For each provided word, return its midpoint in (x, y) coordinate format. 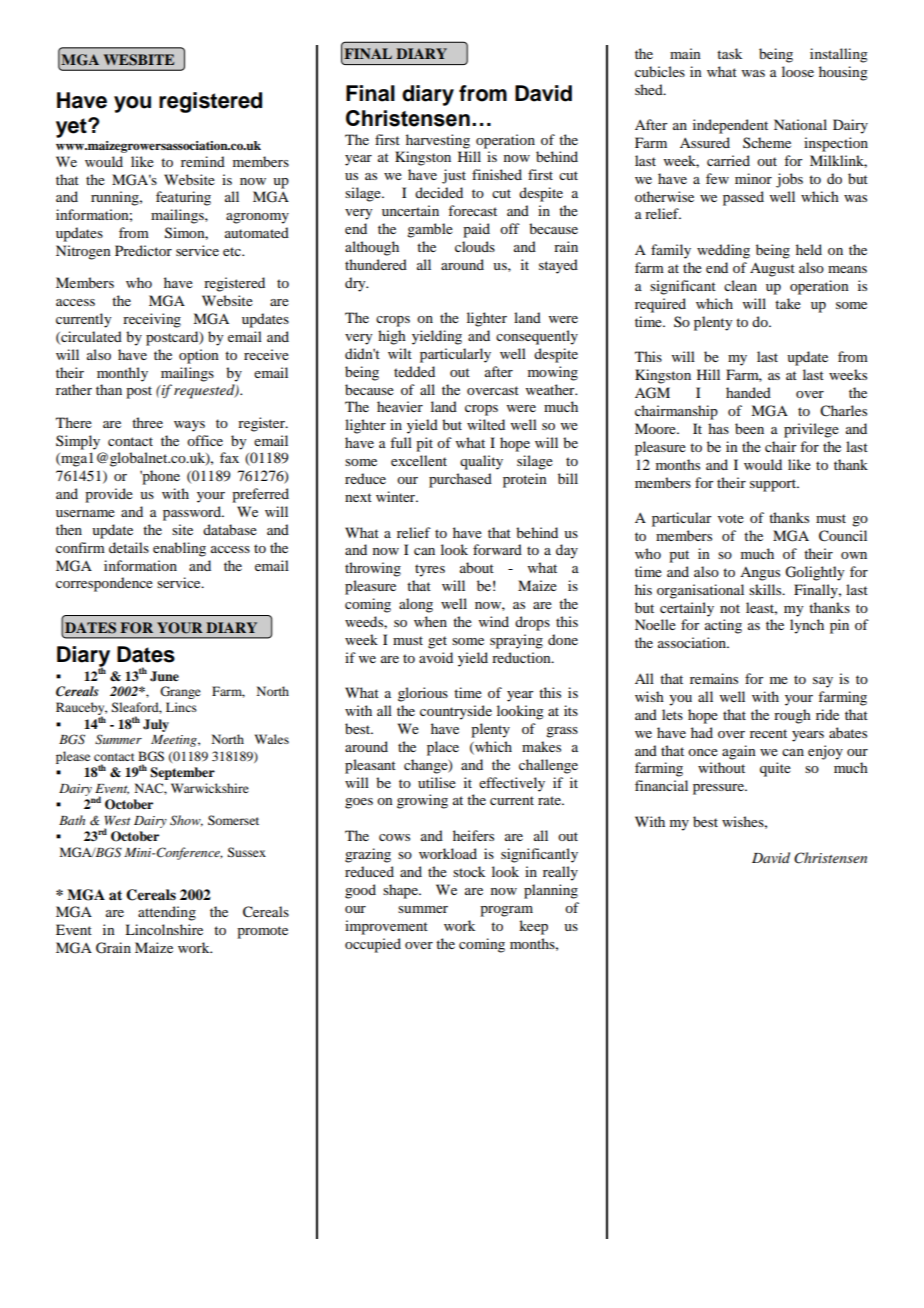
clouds (475, 246)
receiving (152, 320)
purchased (460, 480)
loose (798, 71)
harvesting (438, 141)
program (506, 911)
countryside (456, 712)
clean (740, 285)
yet (72, 128)
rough (792, 716)
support (774, 485)
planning (551, 891)
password (193, 513)
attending (167, 913)
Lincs (181, 707)
